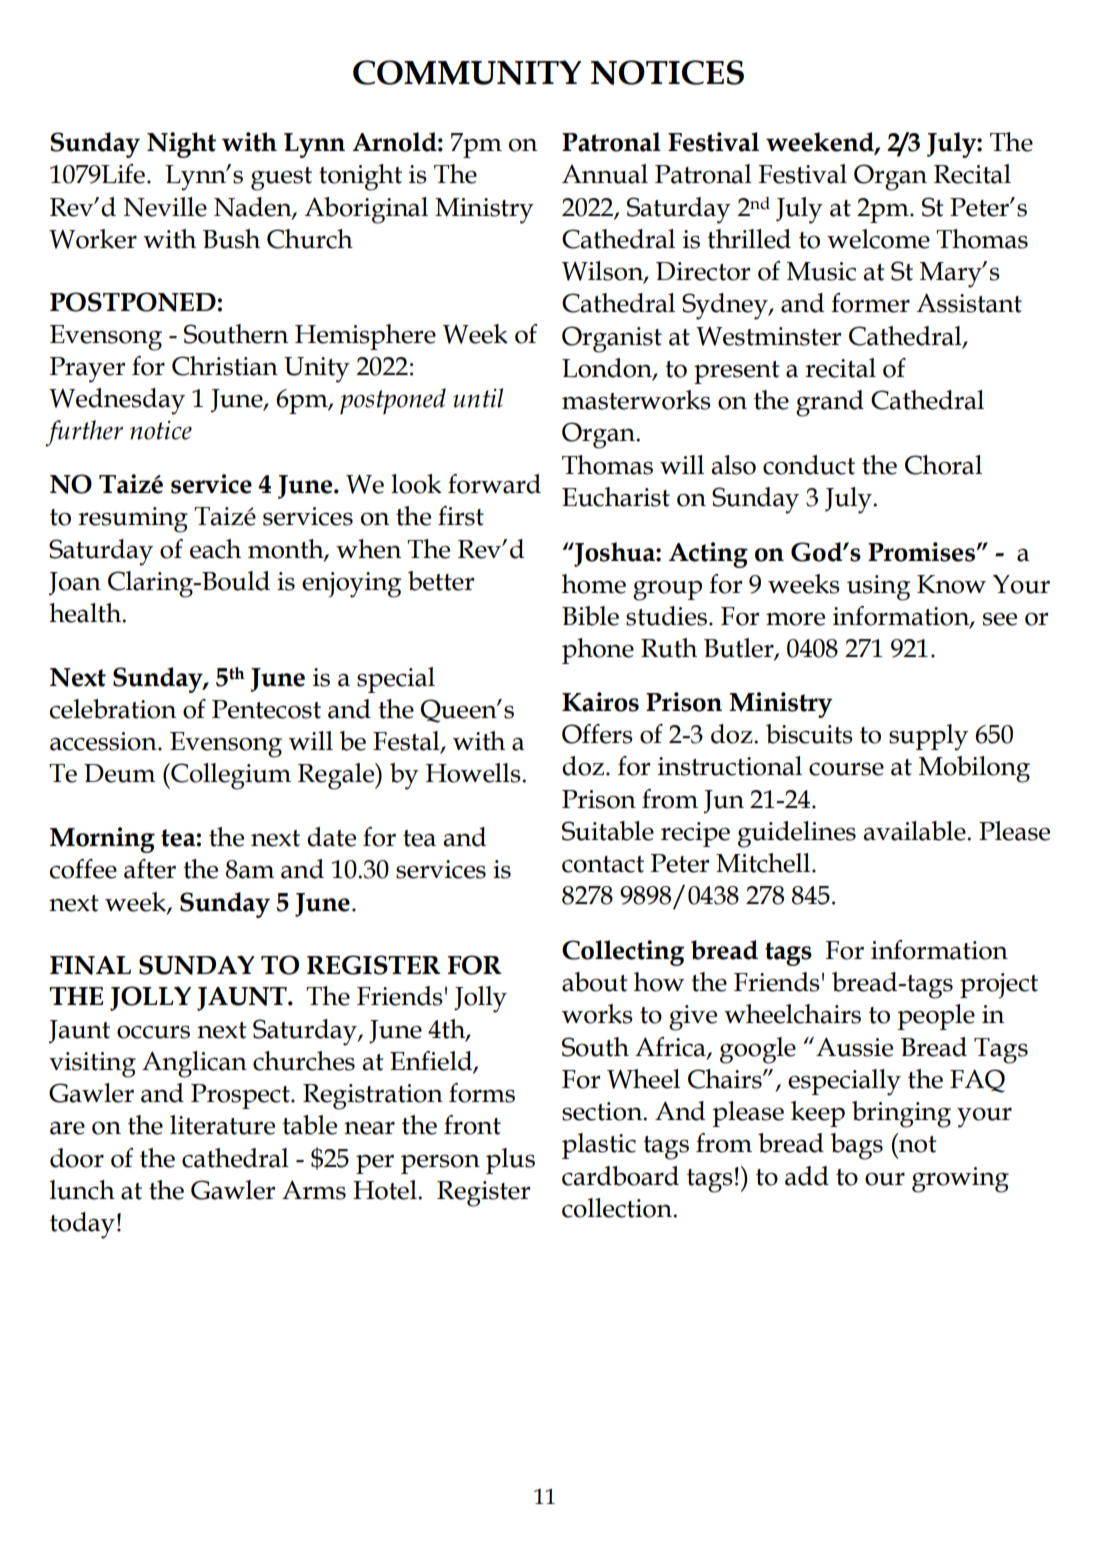 Image resolution: width=1103 pixels, height=1561 pixels. What do you see at coordinates (922, 552) in the image?
I see `Promises` at bounding box center [922, 552].
